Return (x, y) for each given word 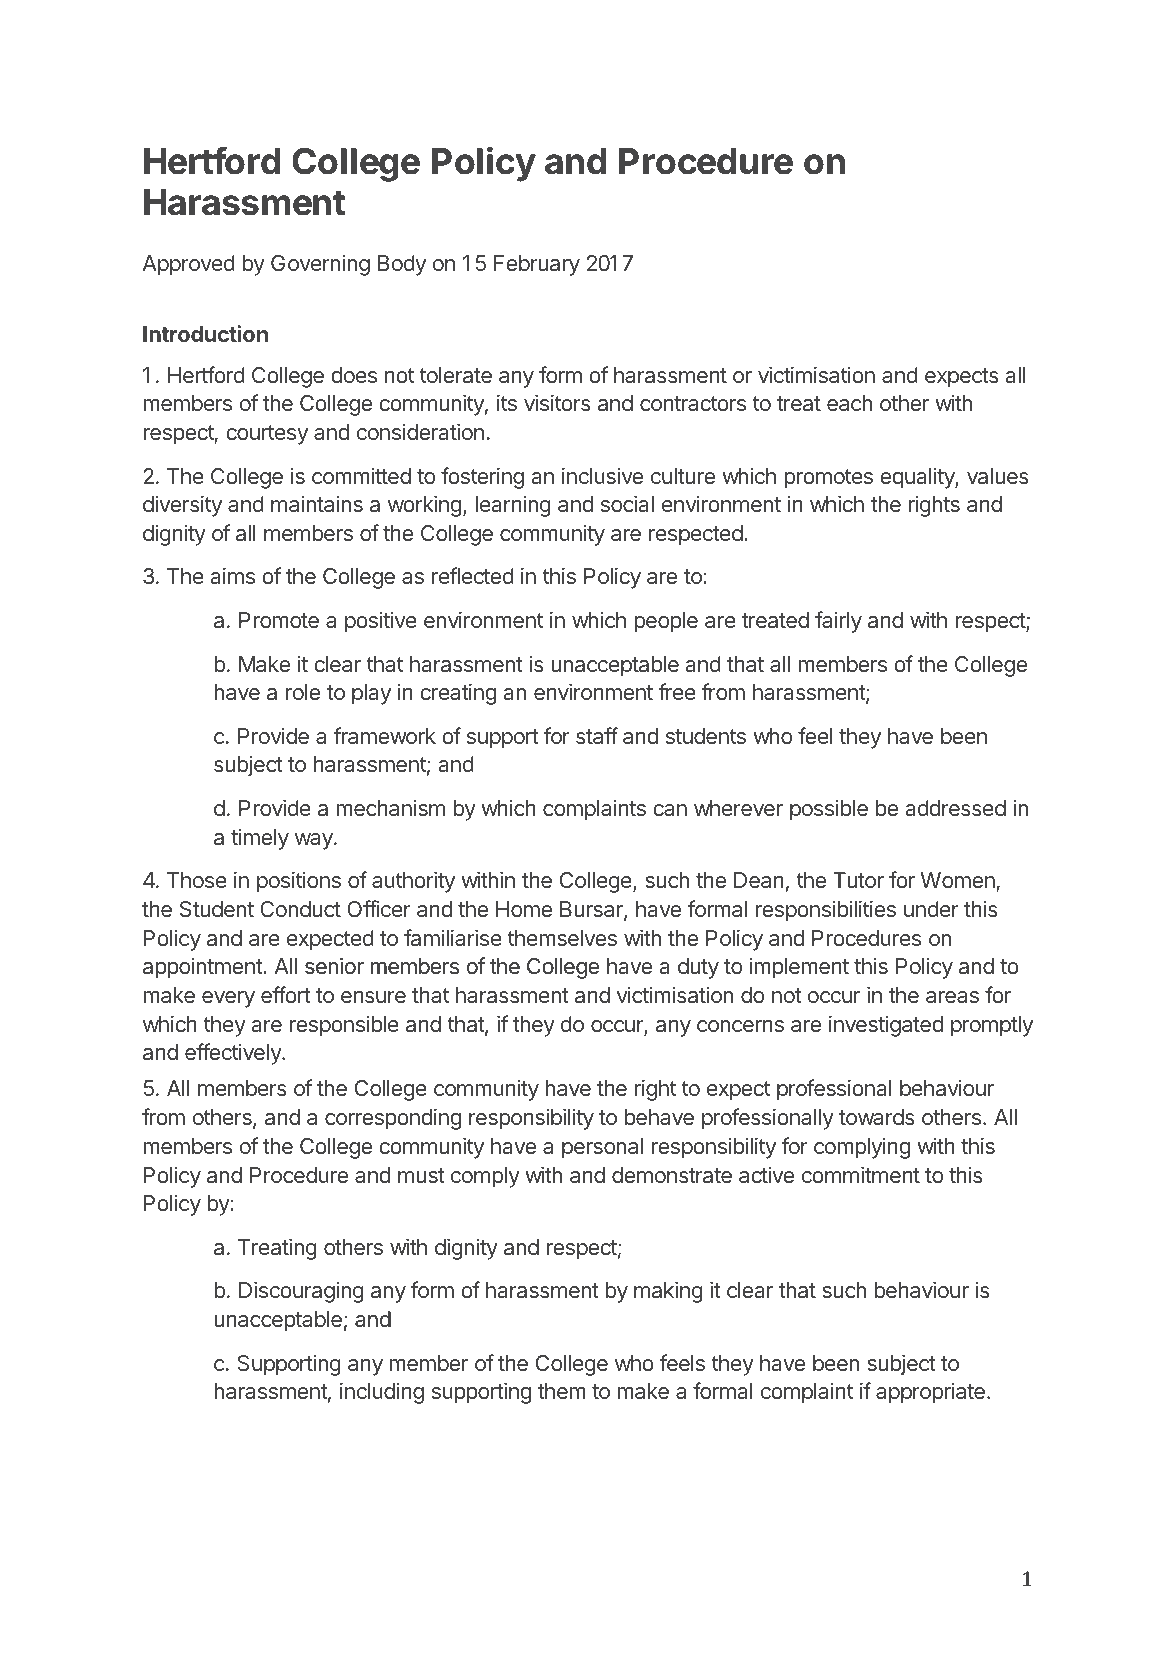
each (849, 403)
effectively (234, 1054)
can (670, 810)
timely (260, 839)
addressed (956, 808)
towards (877, 1117)
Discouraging (301, 1292)
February (537, 265)
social (627, 503)
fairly (838, 622)
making (668, 1292)
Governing (320, 265)
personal (602, 1148)
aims (233, 575)
